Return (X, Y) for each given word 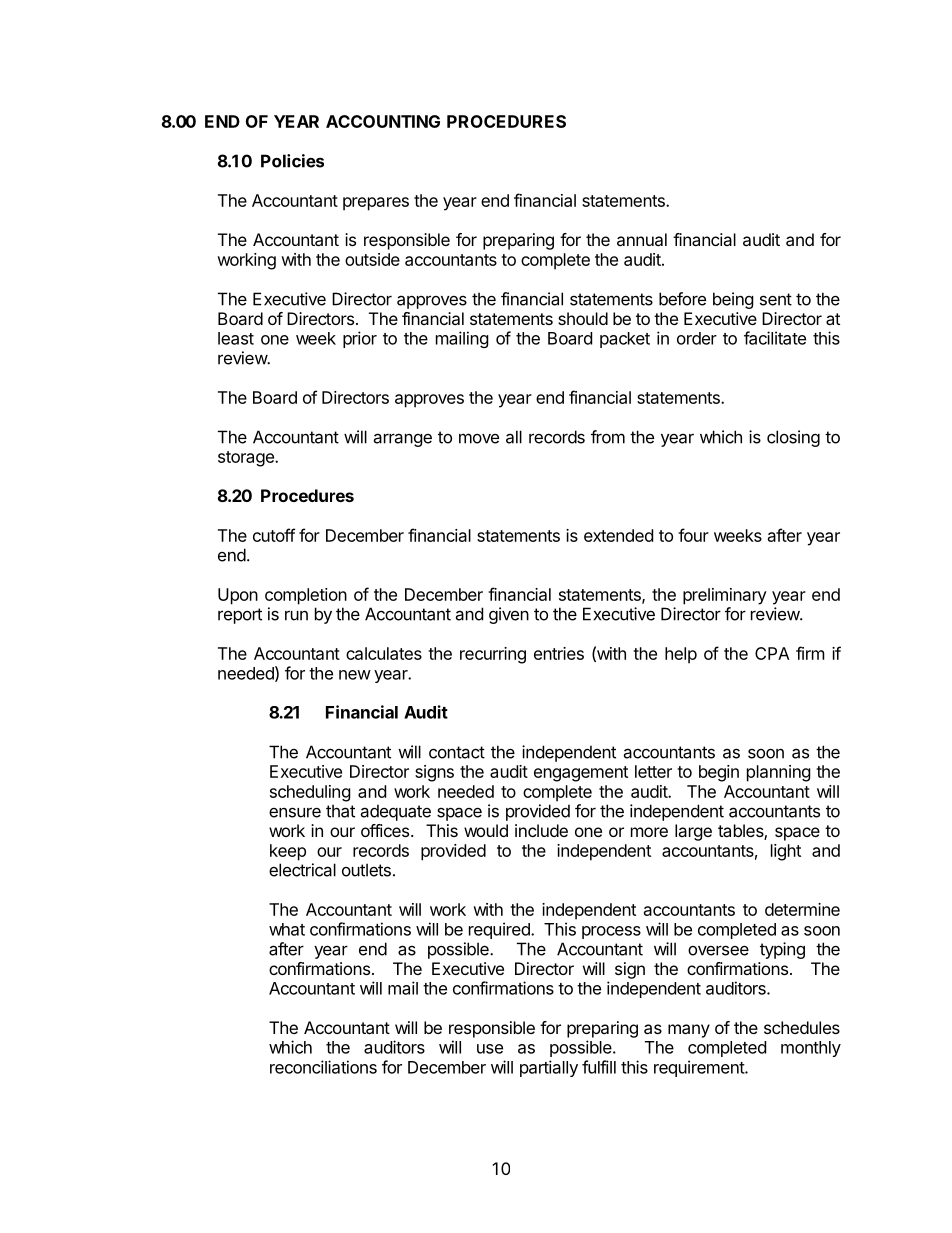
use (490, 1049)
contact (457, 752)
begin (719, 773)
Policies (292, 161)
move (479, 438)
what (287, 929)
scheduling (310, 793)
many (689, 1031)
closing (793, 438)
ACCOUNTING (383, 121)
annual (642, 239)
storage (247, 459)
